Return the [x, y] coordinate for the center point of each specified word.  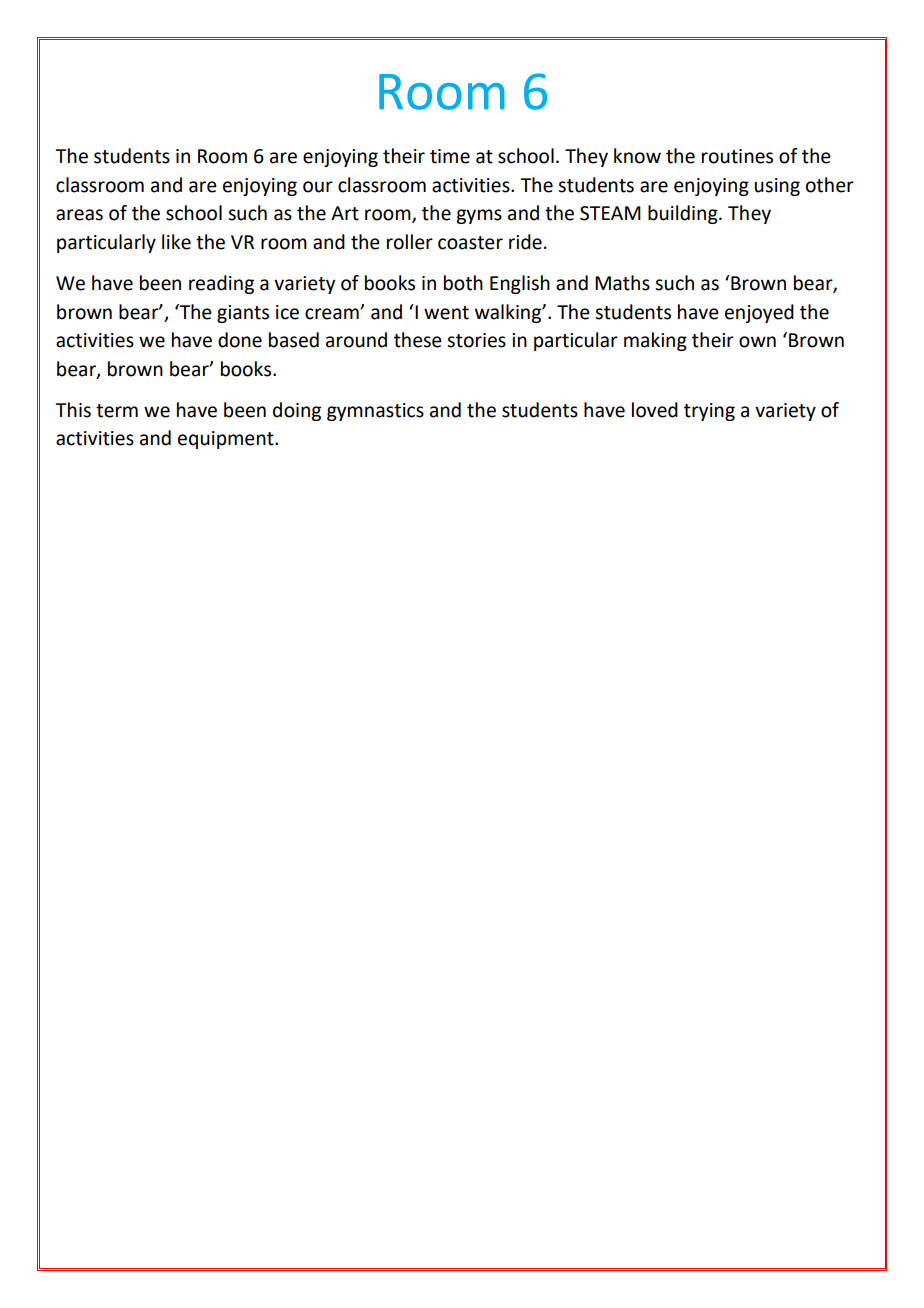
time [450, 156]
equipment [227, 440]
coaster [470, 243]
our [318, 187]
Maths [622, 283]
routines [737, 156]
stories [476, 340]
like [176, 242]
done [240, 340]
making [655, 341]
